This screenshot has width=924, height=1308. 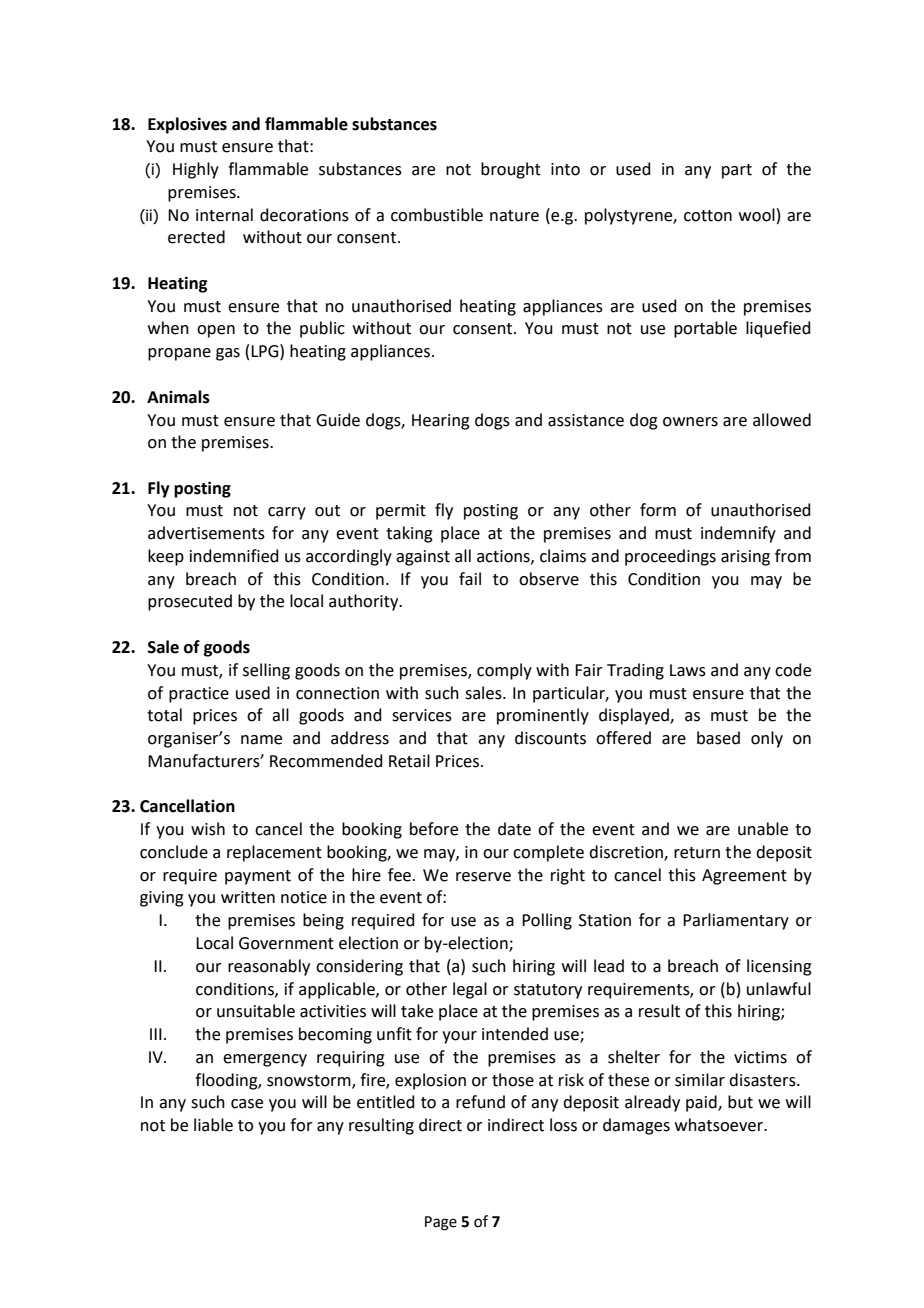 I want to click on selling, so click(x=266, y=671).
